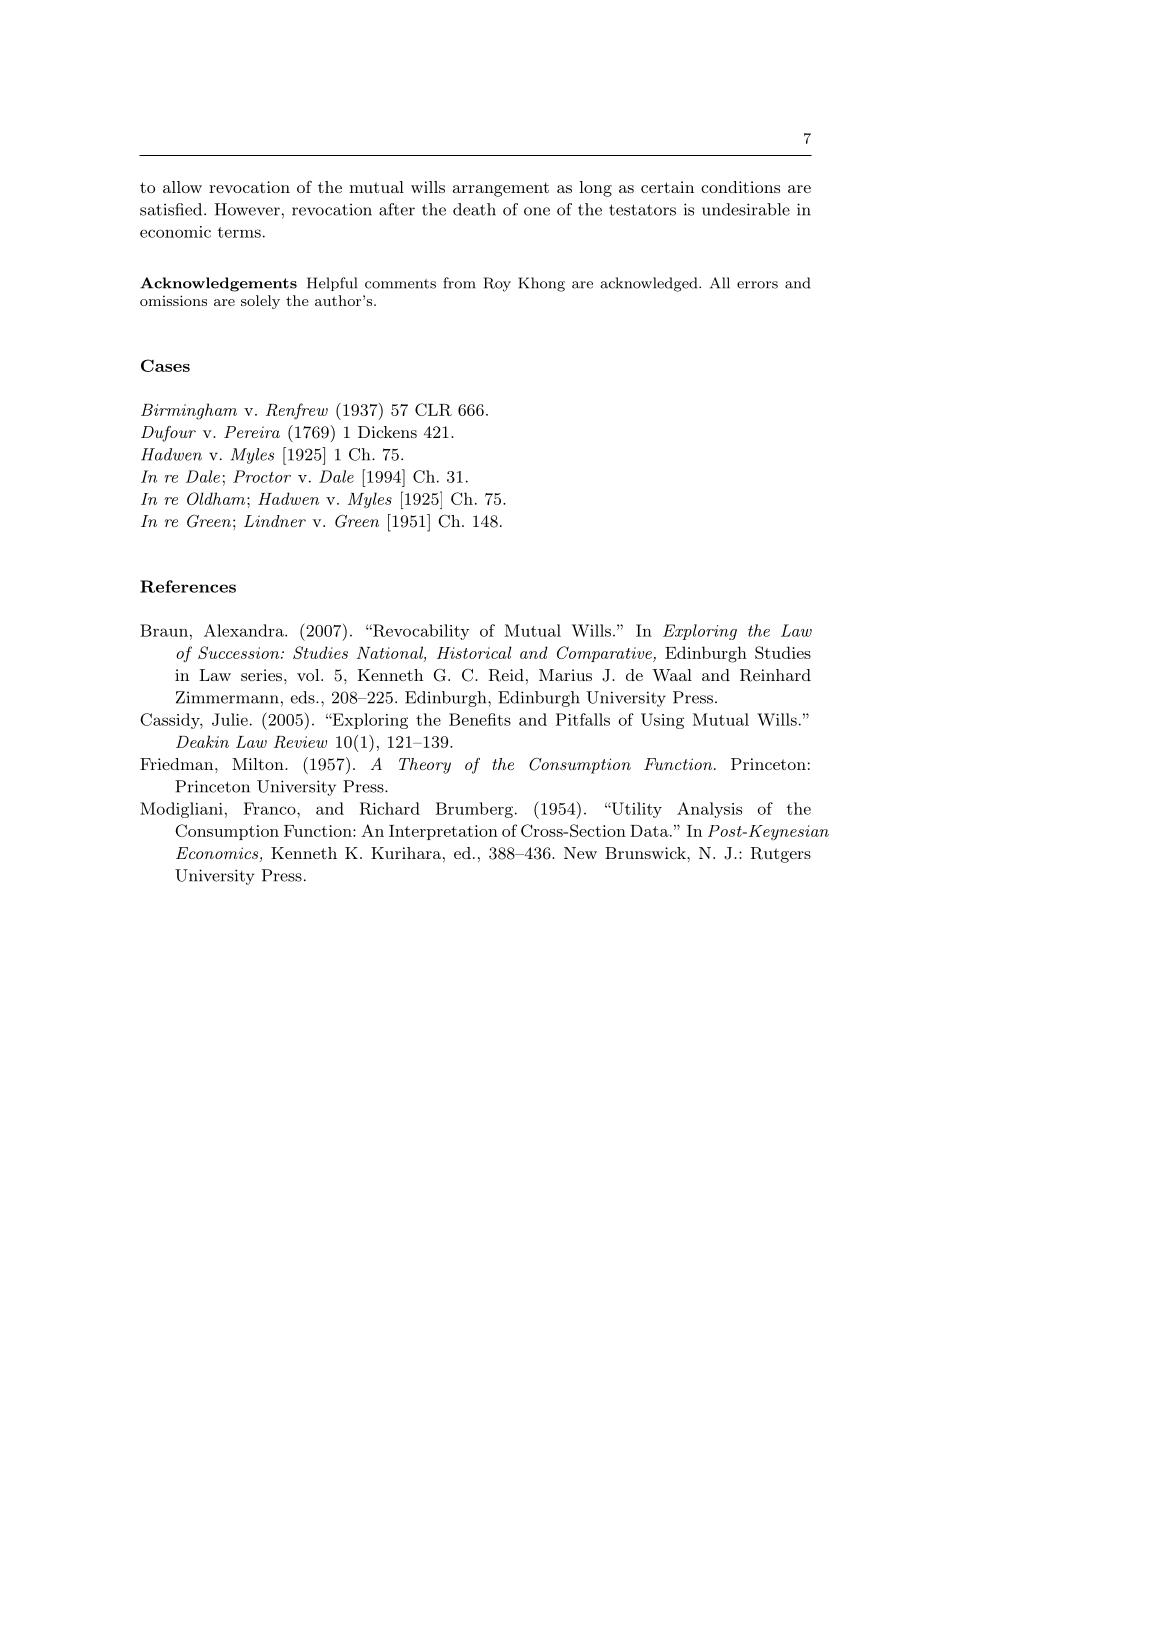 The image size is (1156, 1634). I want to click on Lindner, so click(275, 521).
